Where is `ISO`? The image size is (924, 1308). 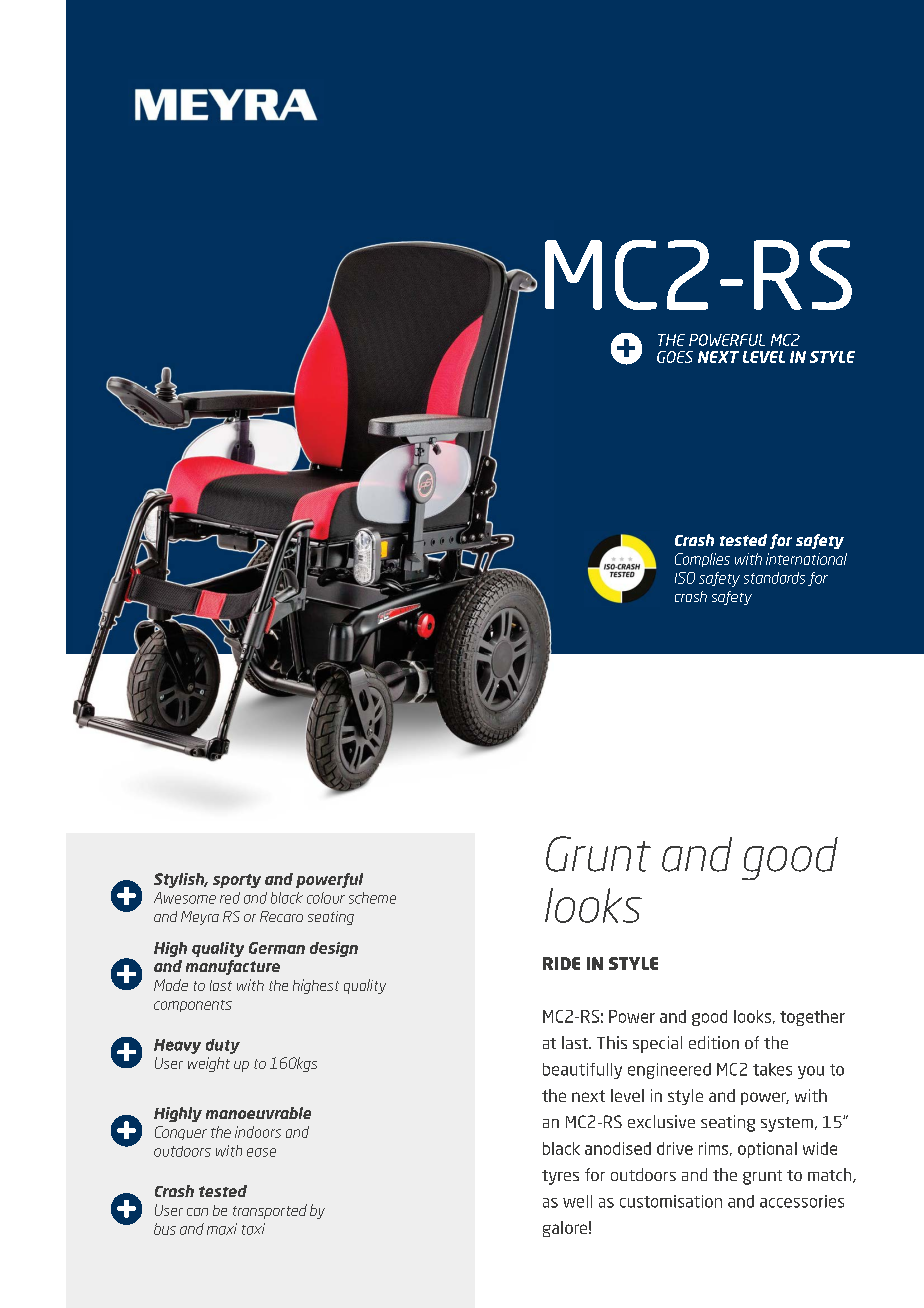
ISO is located at coordinates (685, 578).
